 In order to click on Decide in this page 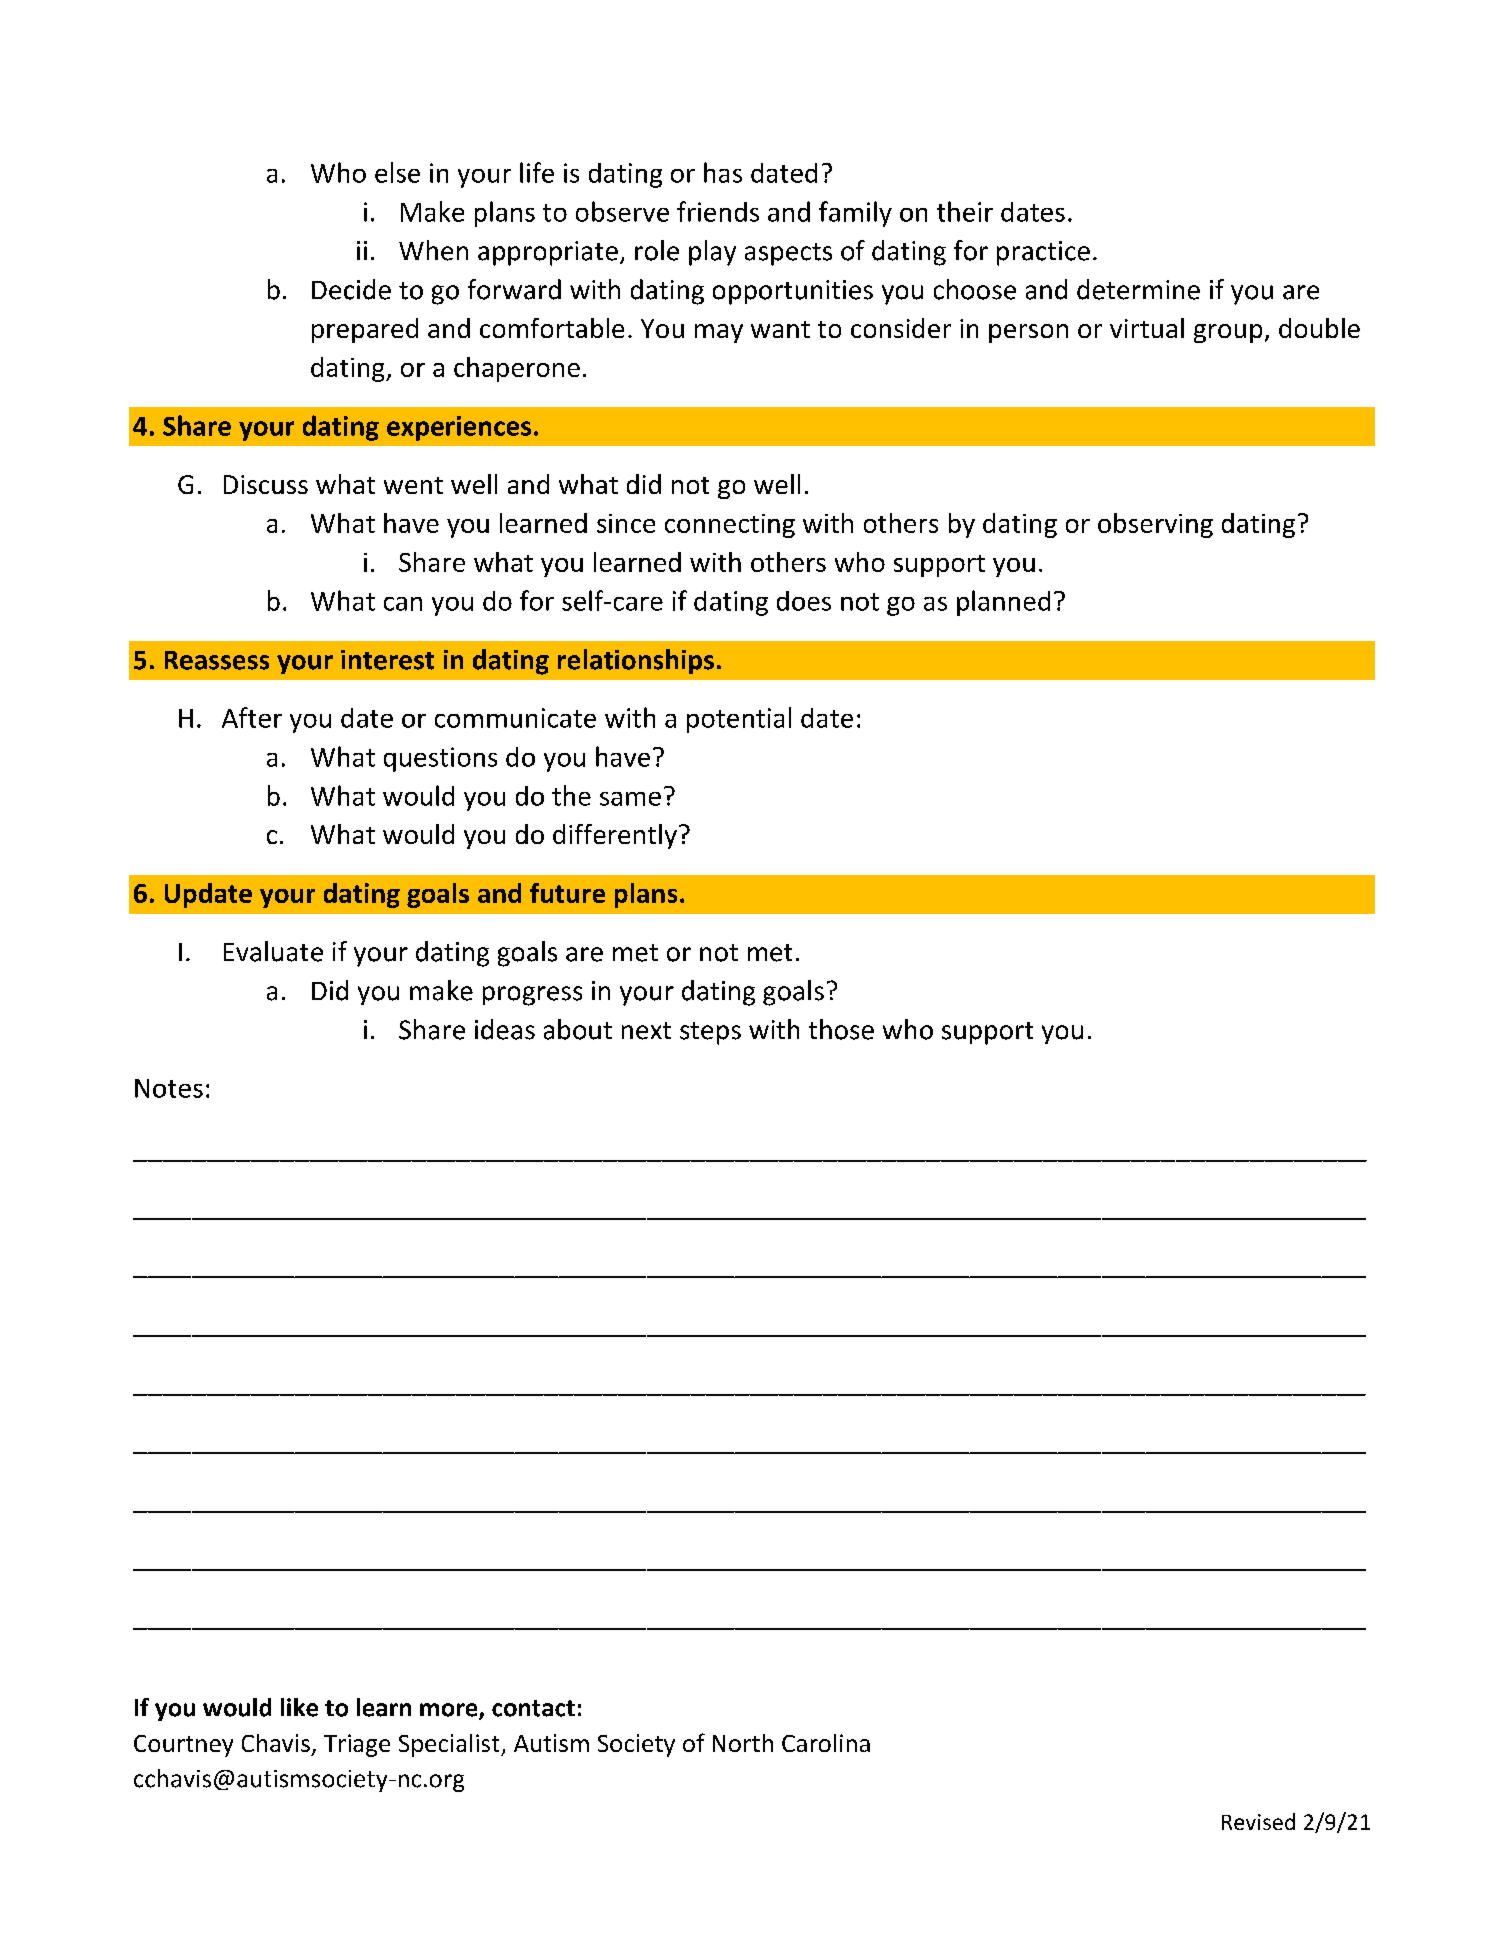, I will do `click(351, 289)`.
